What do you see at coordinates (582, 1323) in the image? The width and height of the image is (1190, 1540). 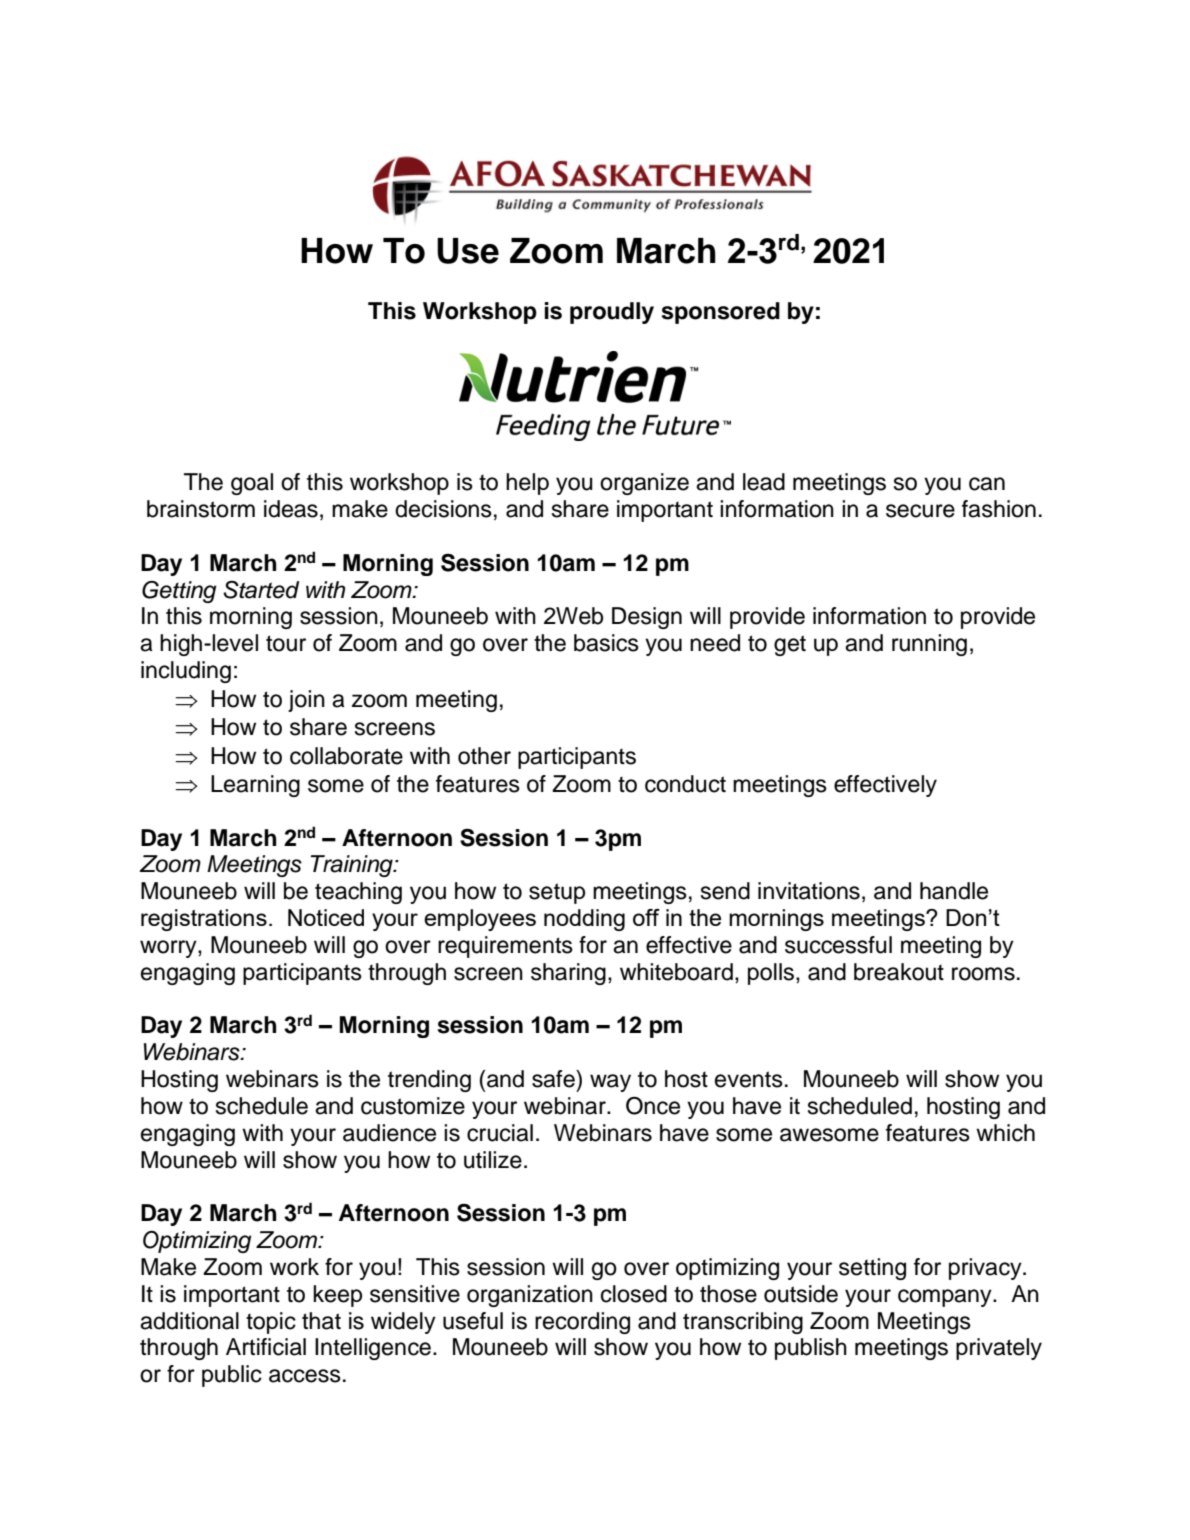 I see `recording` at bounding box center [582, 1323].
